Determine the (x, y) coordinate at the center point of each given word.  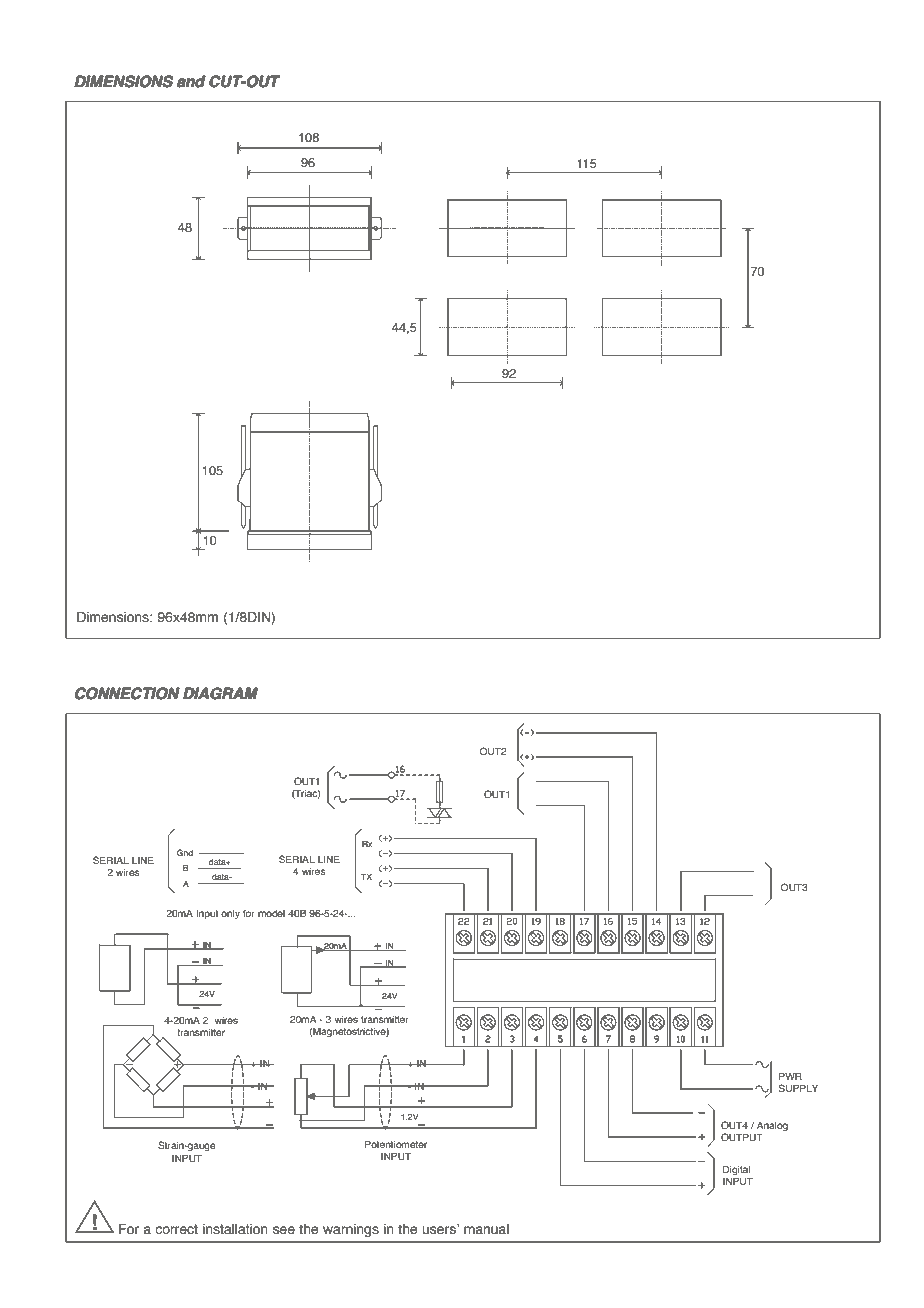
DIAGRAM (220, 693)
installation (235, 1229)
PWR (790, 1076)
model (271, 913)
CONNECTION (127, 693)
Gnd (185, 852)
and (191, 81)
